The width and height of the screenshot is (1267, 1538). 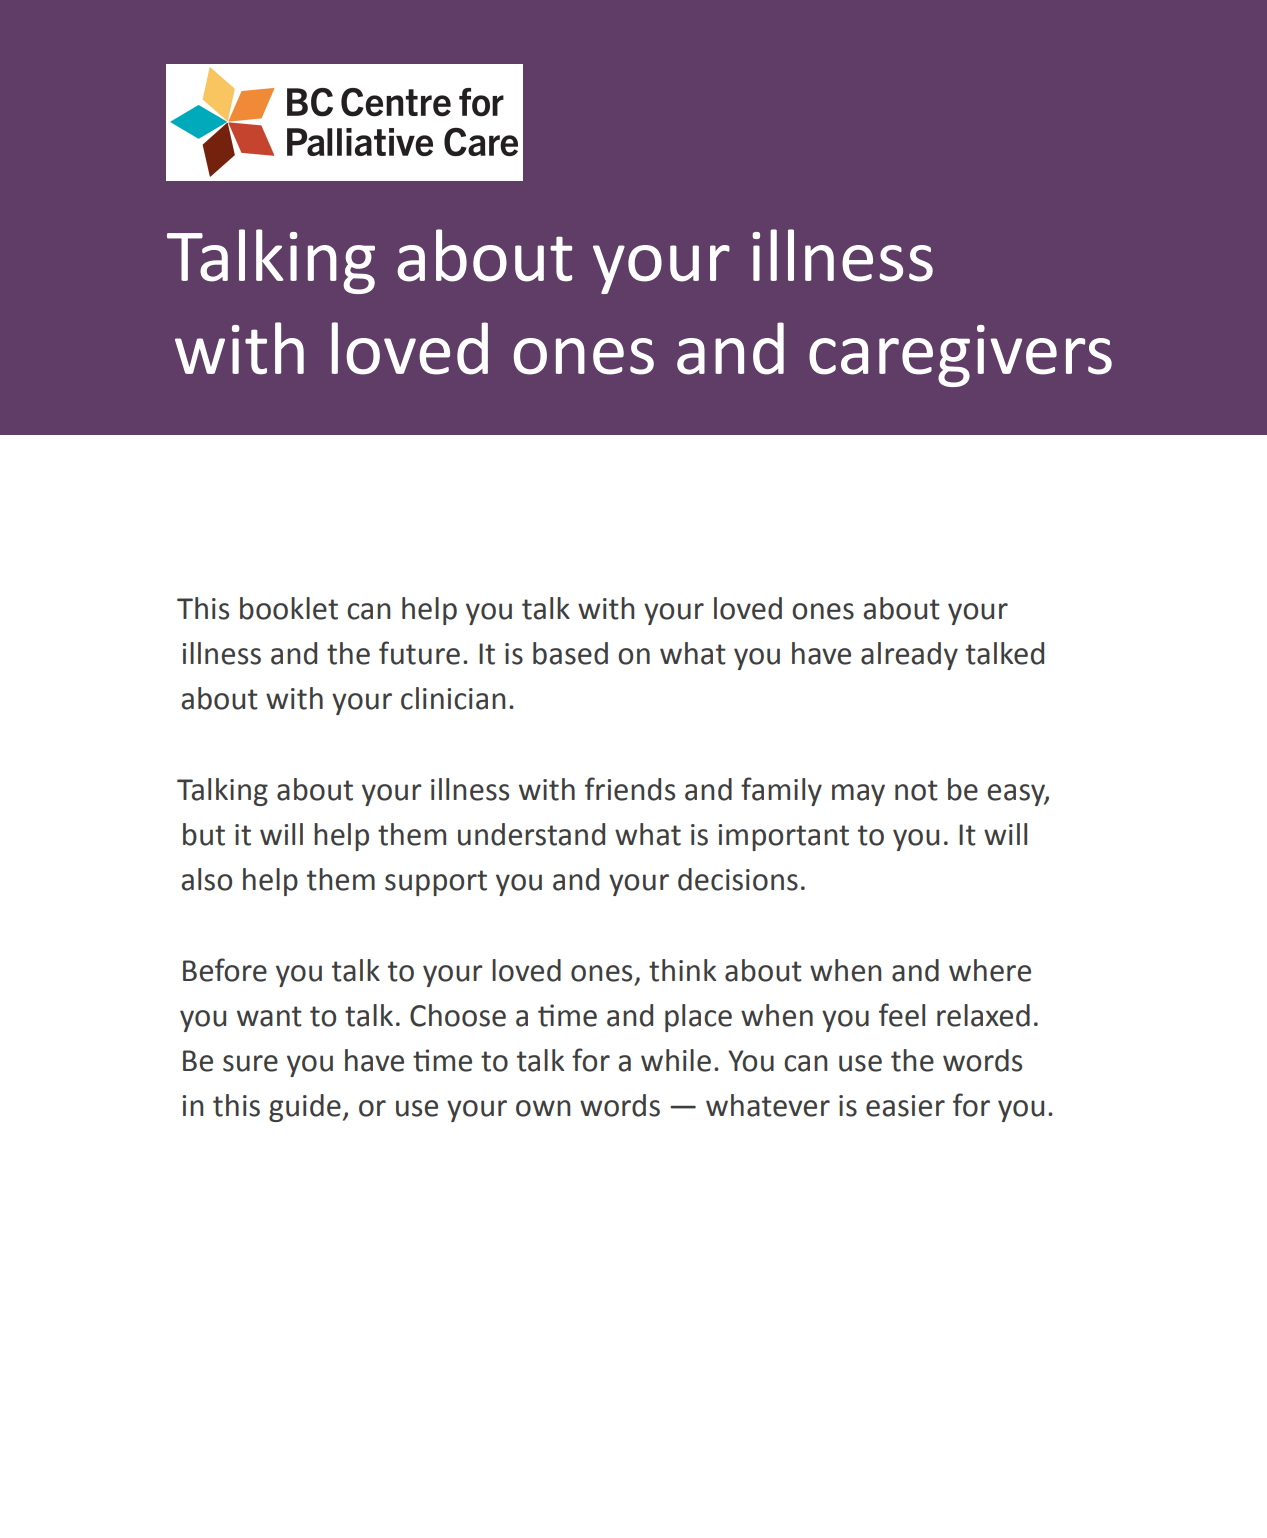 What do you see at coordinates (960, 356) in the screenshot?
I see `caregivers` at bounding box center [960, 356].
